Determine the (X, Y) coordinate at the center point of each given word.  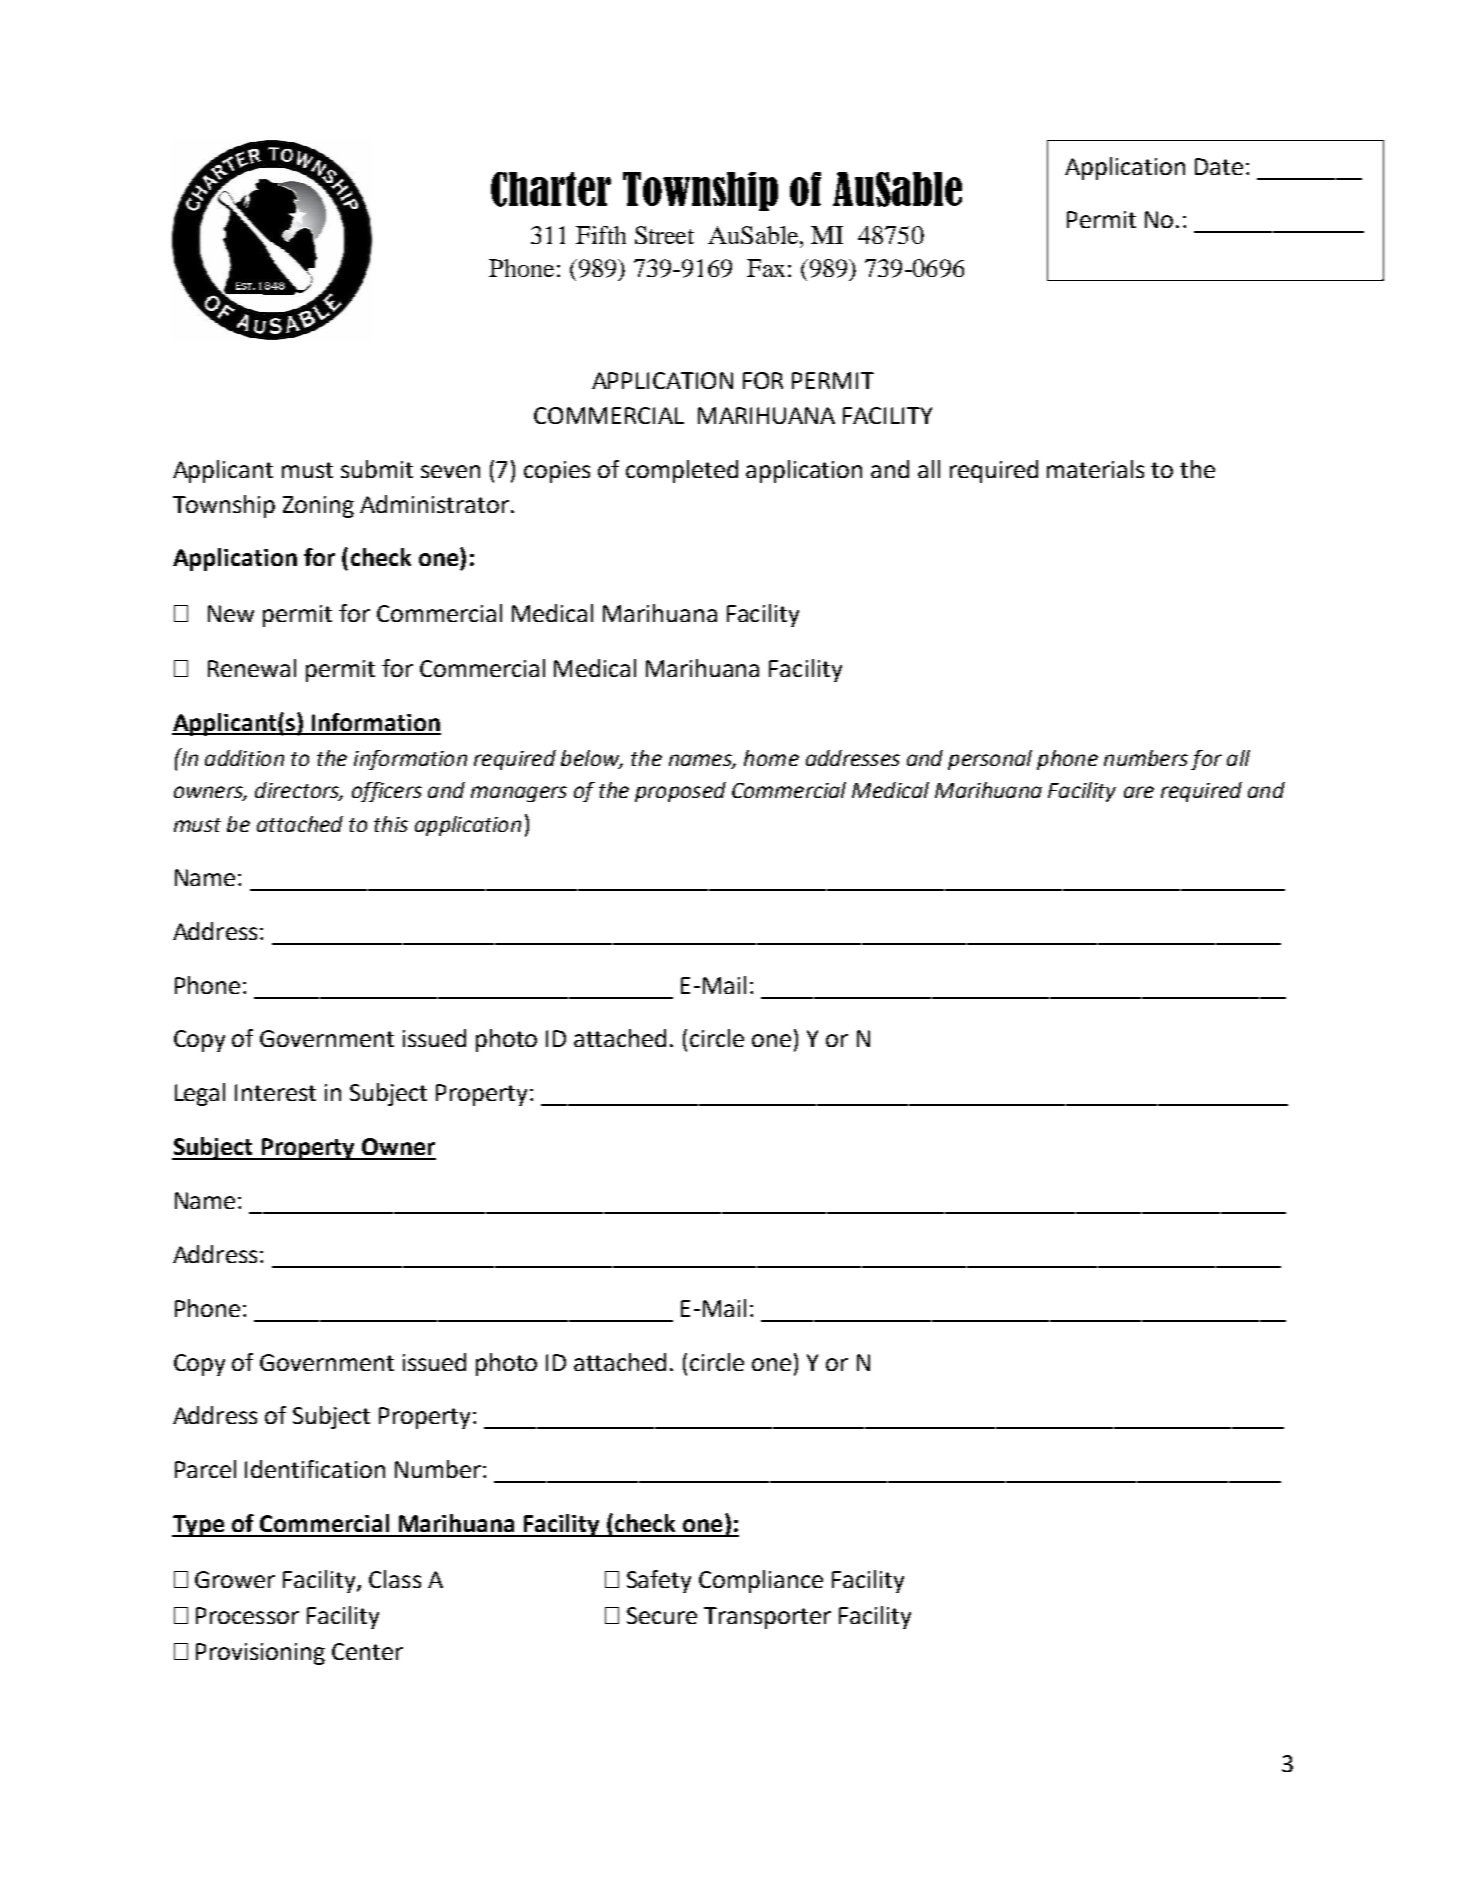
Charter (551, 189)
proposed (680, 792)
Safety (659, 1581)
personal (990, 760)
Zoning (318, 507)
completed (682, 471)
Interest (275, 1092)
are (1139, 792)
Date (1219, 166)
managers (519, 794)
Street (664, 235)
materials (1095, 469)
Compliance (761, 1581)
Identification (315, 1469)
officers (387, 792)
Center (367, 1651)
